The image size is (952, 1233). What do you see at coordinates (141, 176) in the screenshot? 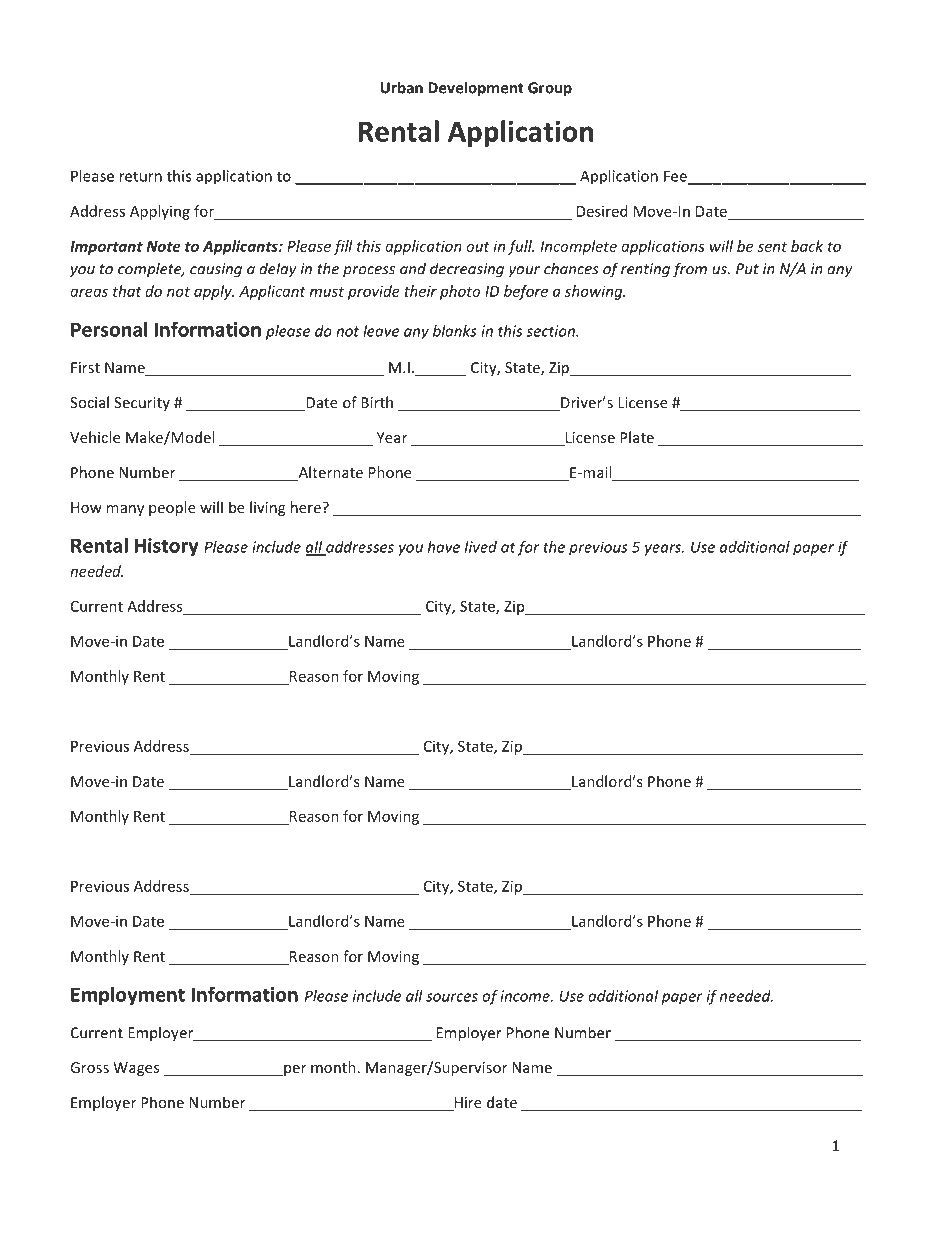
I see `return` at bounding box center [141, 176].
